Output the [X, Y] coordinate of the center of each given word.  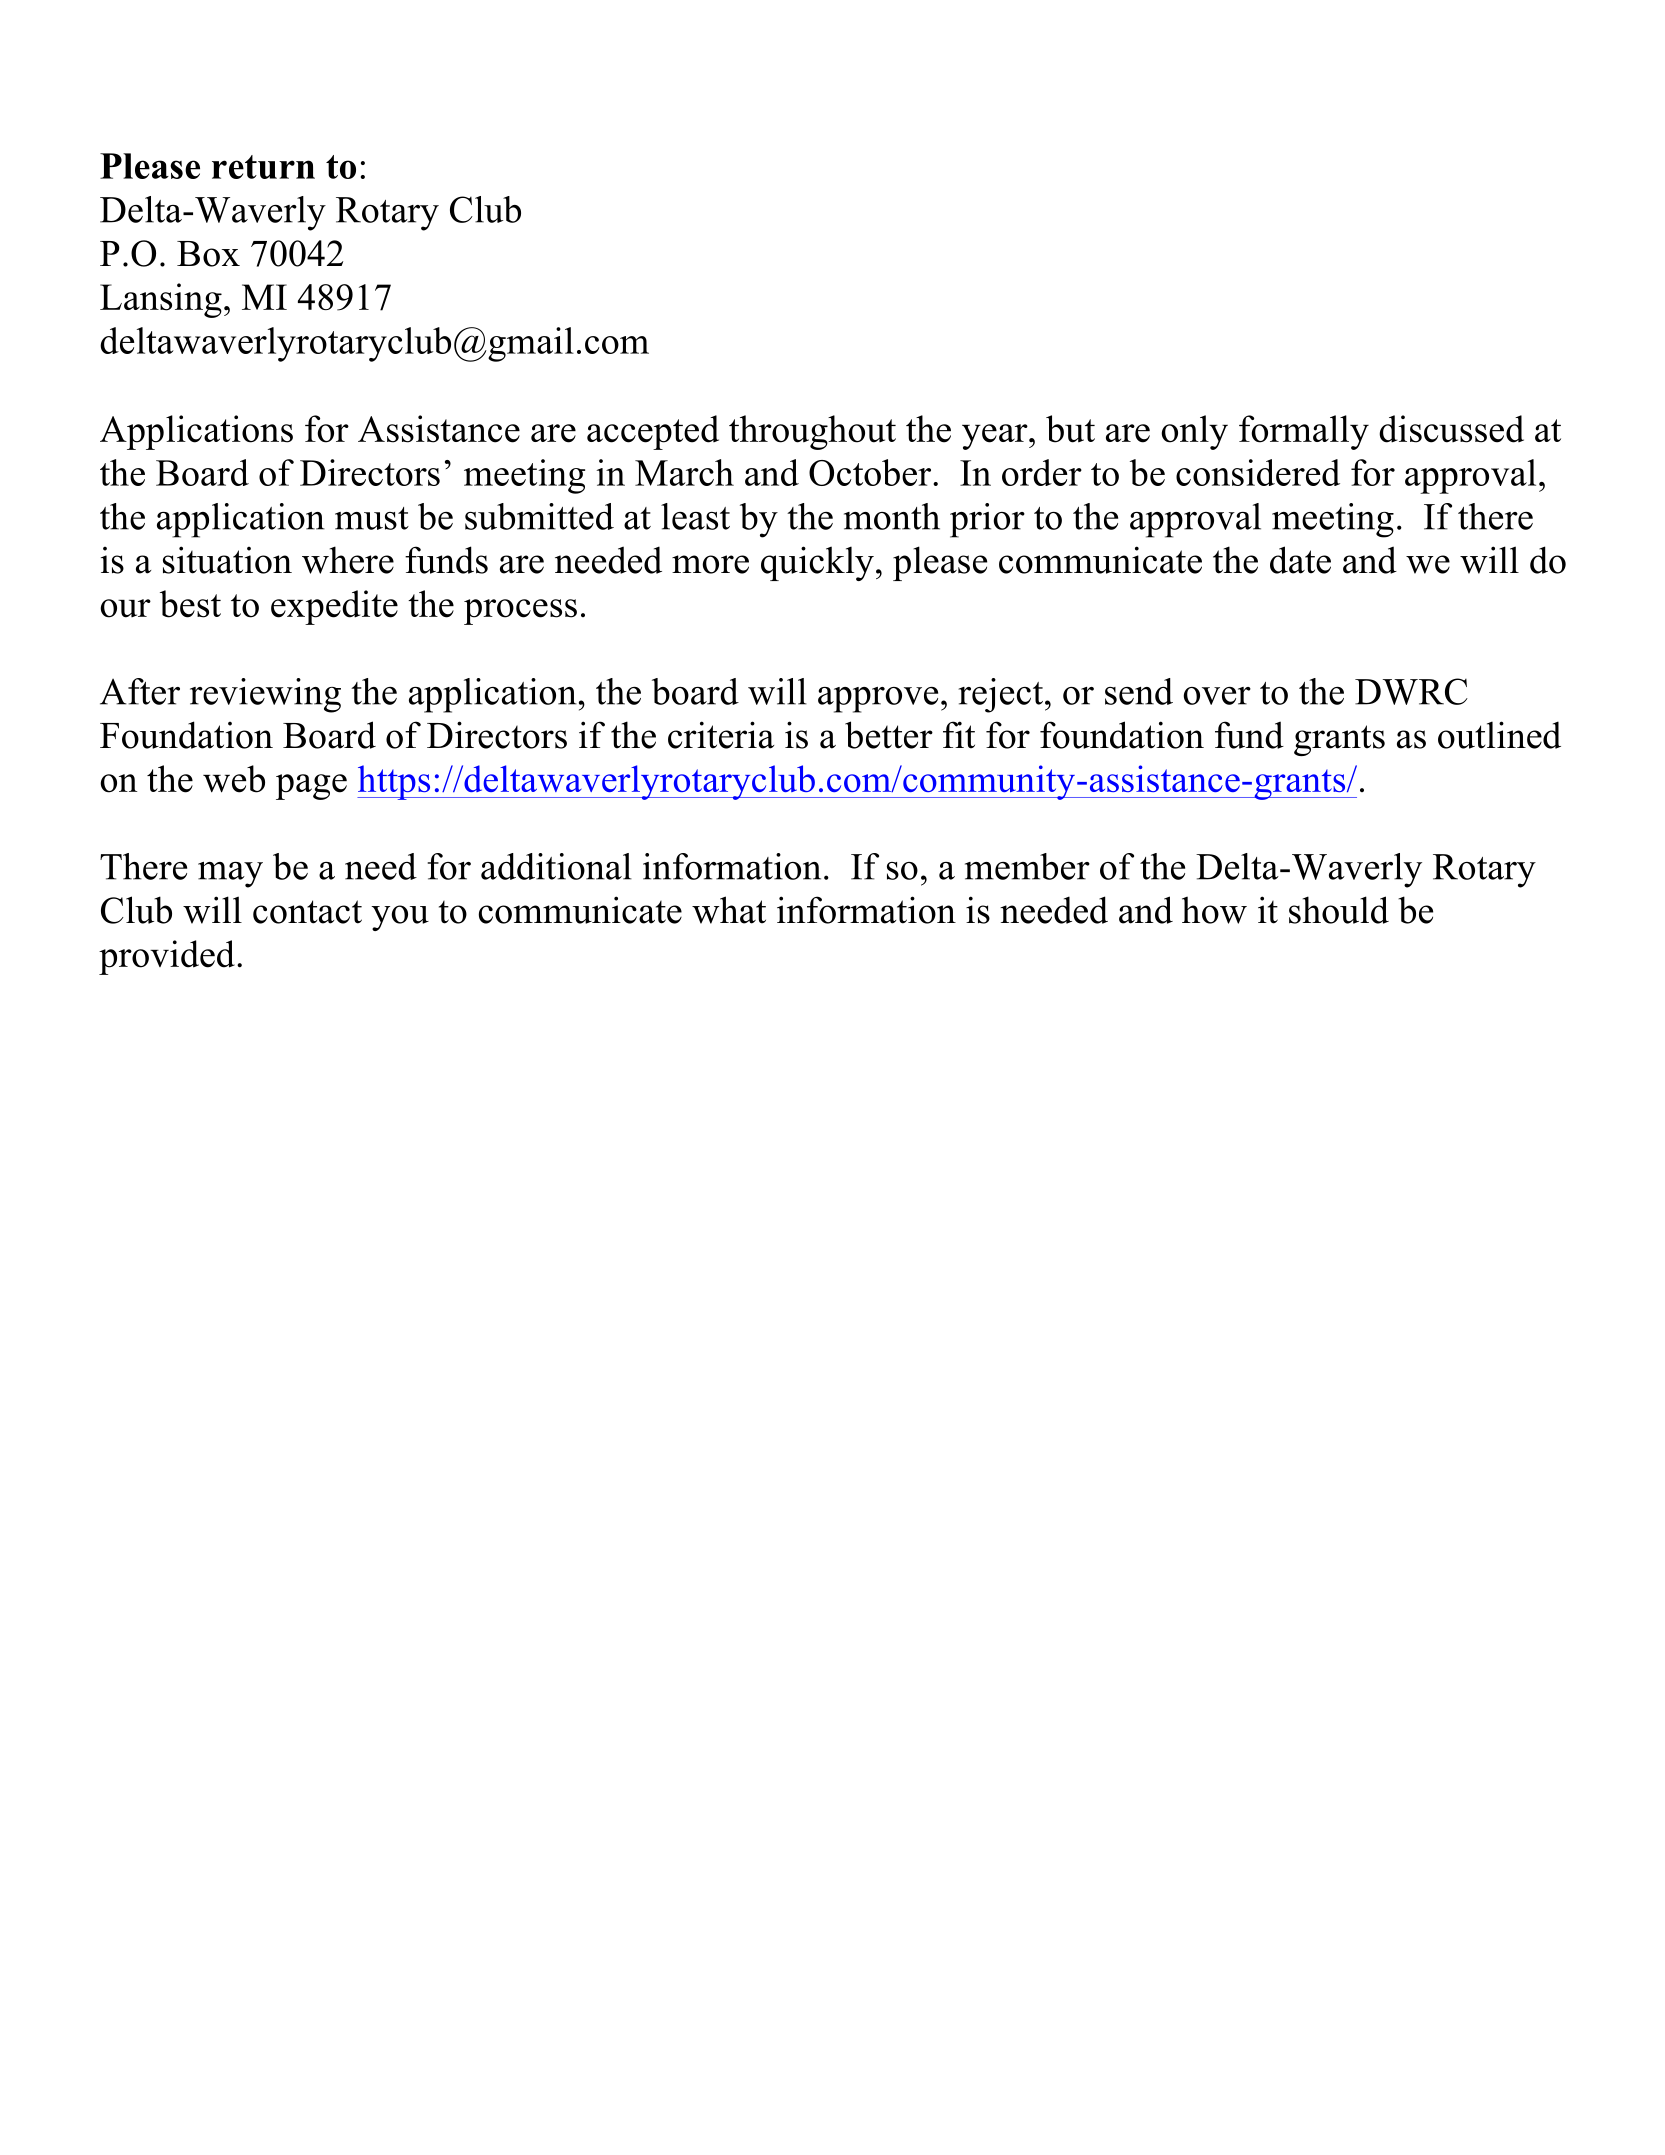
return [263, 167]
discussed [1451, 429]
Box [208, 254]
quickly [817, 563]
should [1339, 910]
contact [307, 912]
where [348, 560]
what [729, 910]
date [1300, 560]
